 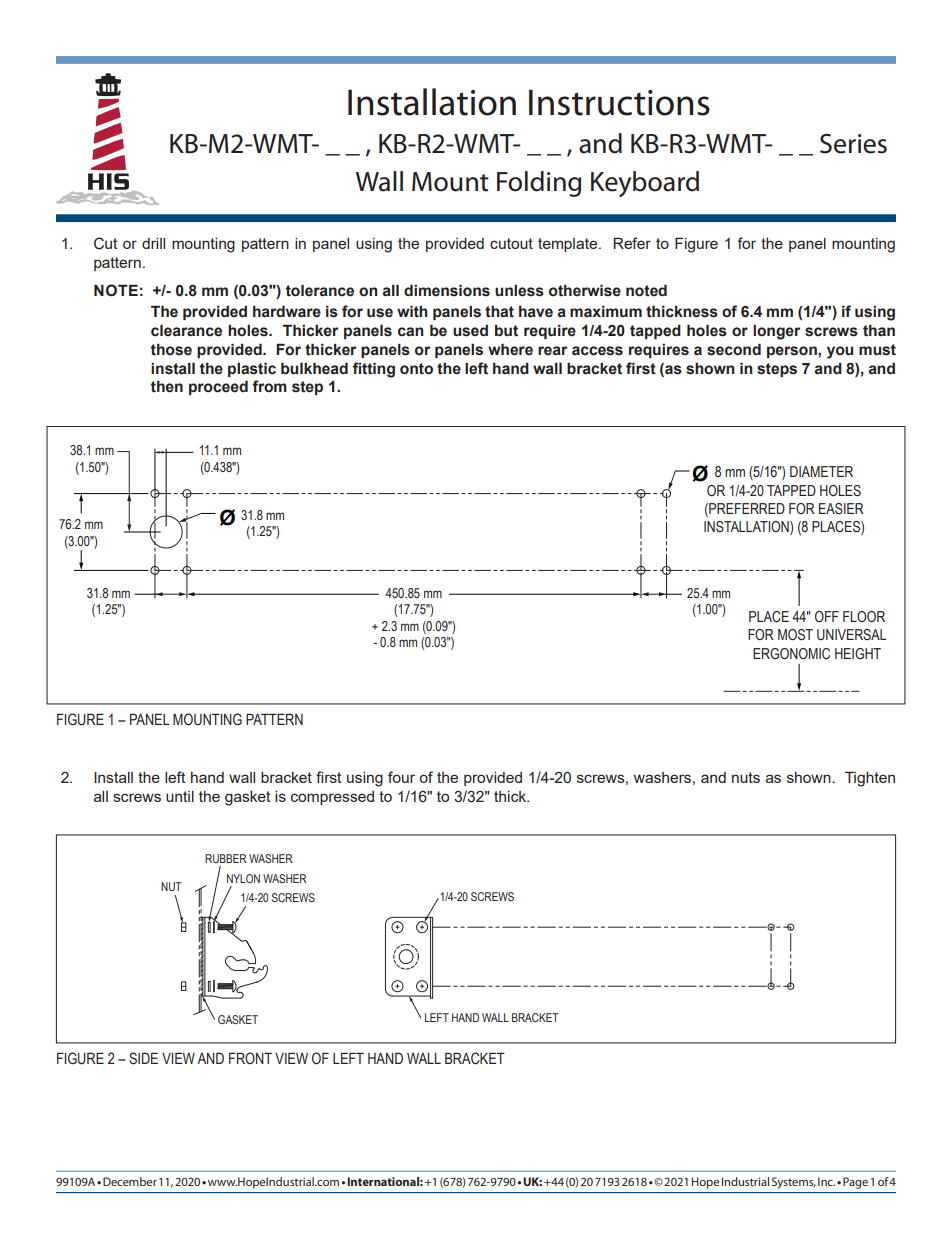 What do you see at coordinates (853, 144) in the image?
I see `Series` at bounding box center [853, 144].
